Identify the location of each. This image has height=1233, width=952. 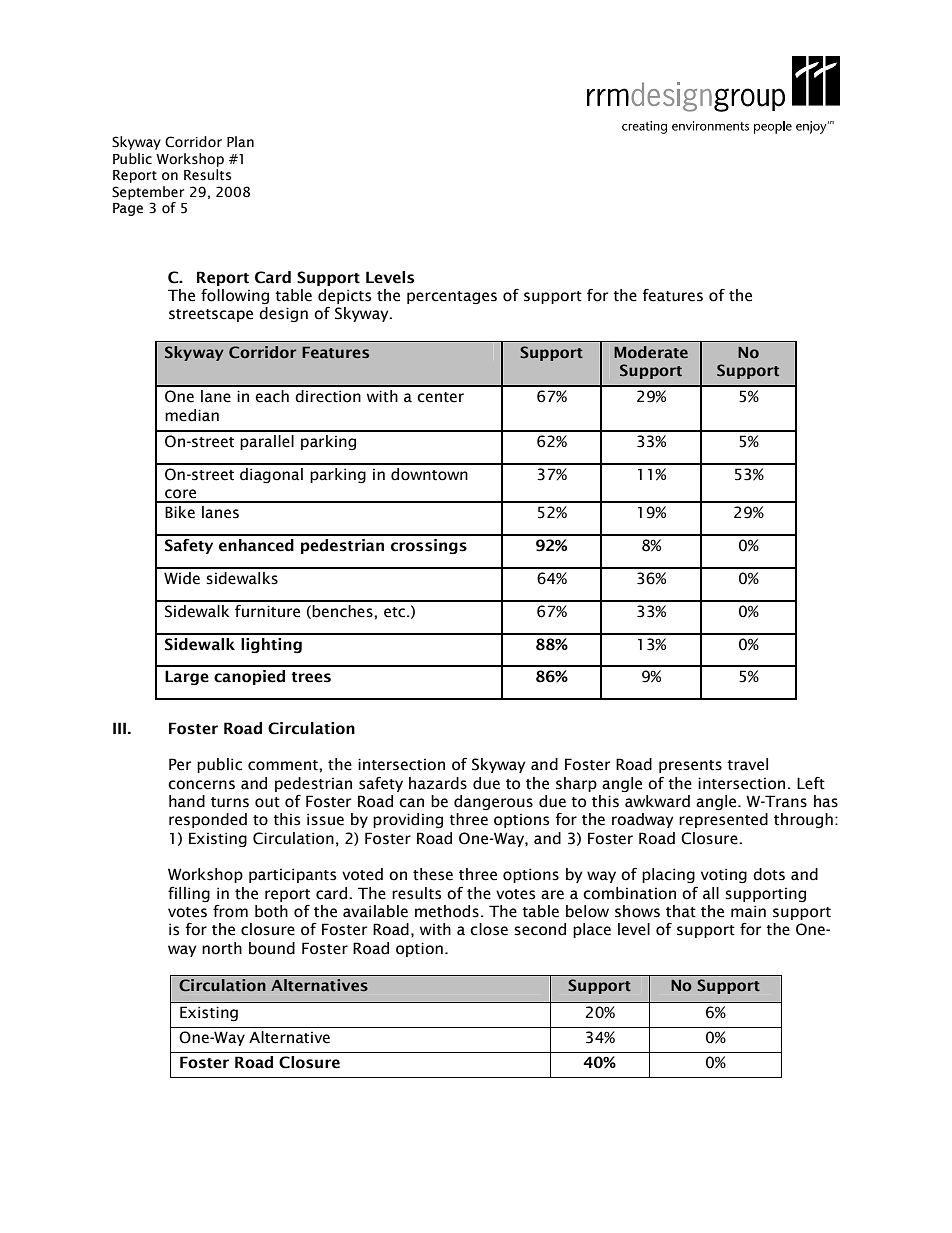
(272, 396).
